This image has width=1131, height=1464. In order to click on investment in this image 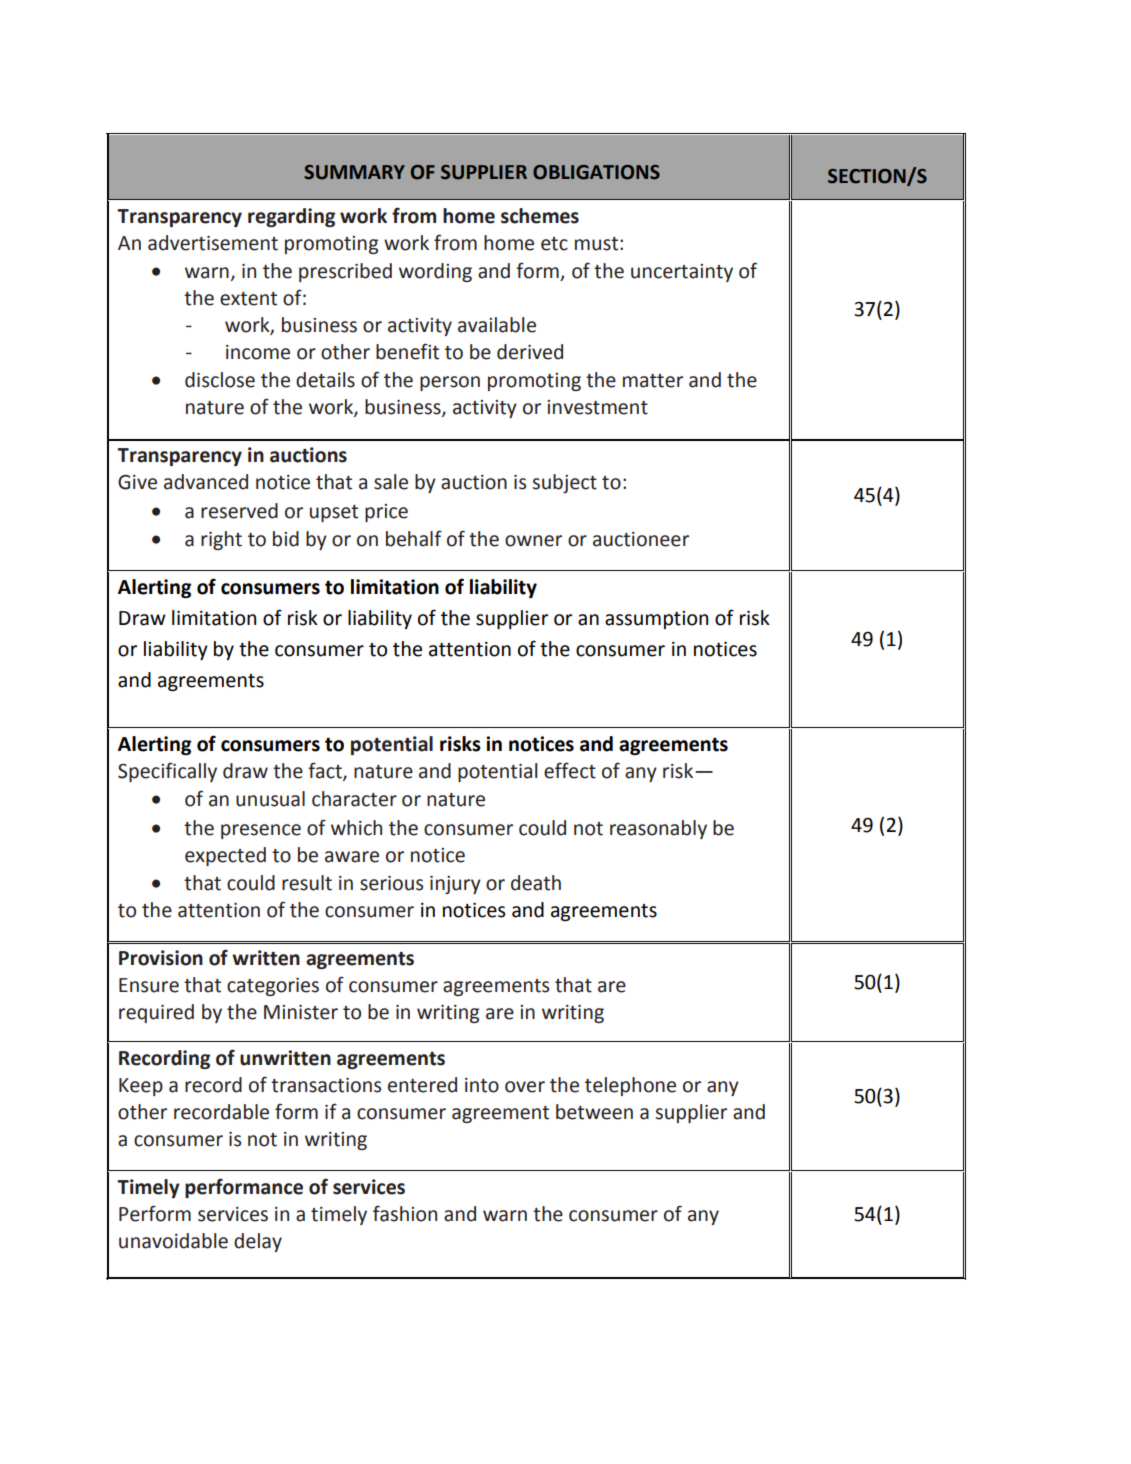, I will do `click(597, 407)`.
